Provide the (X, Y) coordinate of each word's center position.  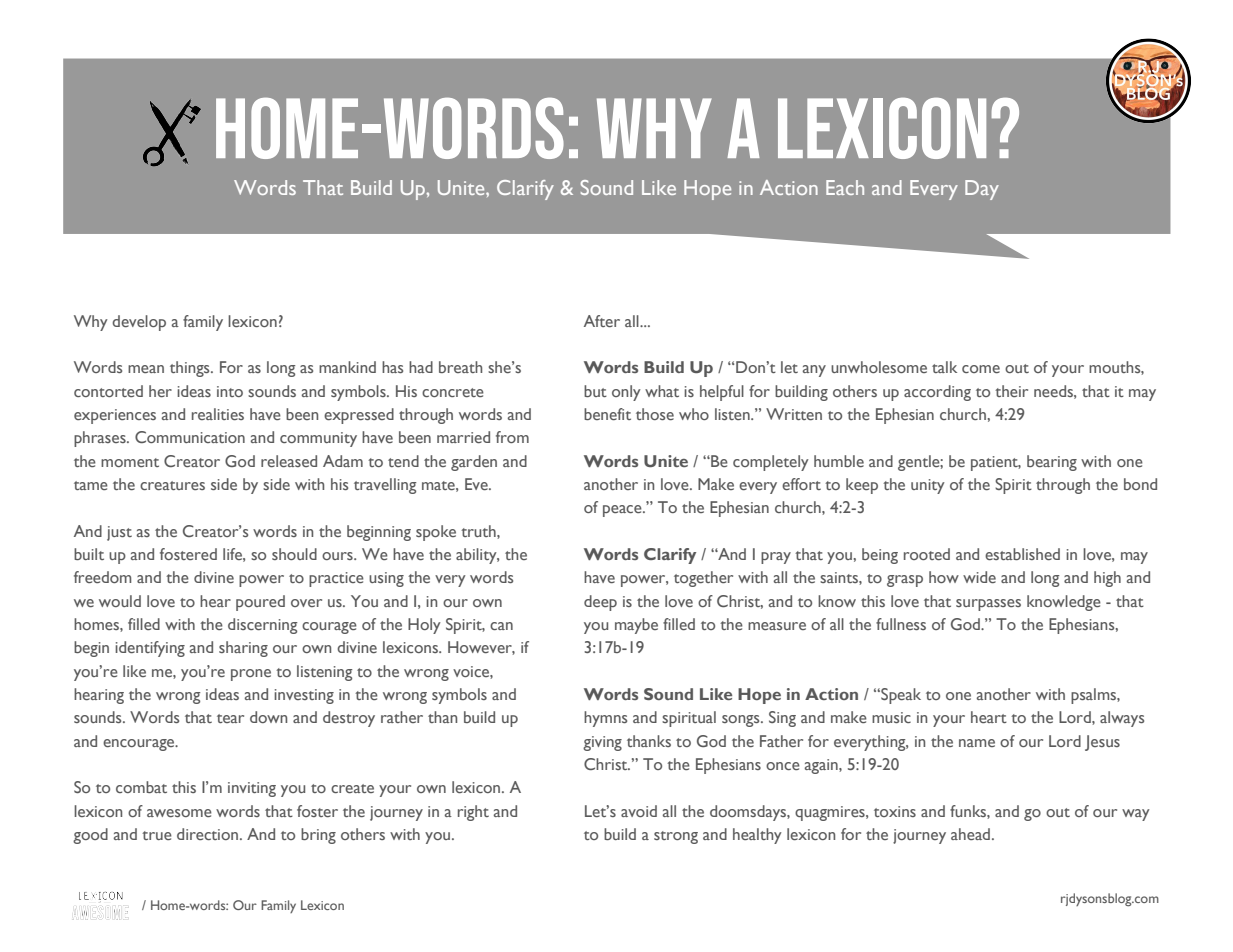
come (981, 369)
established (1022, 554)
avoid (639, 811)
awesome (179, 813)
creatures (172, 485)
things (191, 369)
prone (251, 675)
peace (623, 511)
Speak (900, 696)
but (595, 391)
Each (845, 187)
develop (139, 323)
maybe (636, 626)
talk (944, 367)
